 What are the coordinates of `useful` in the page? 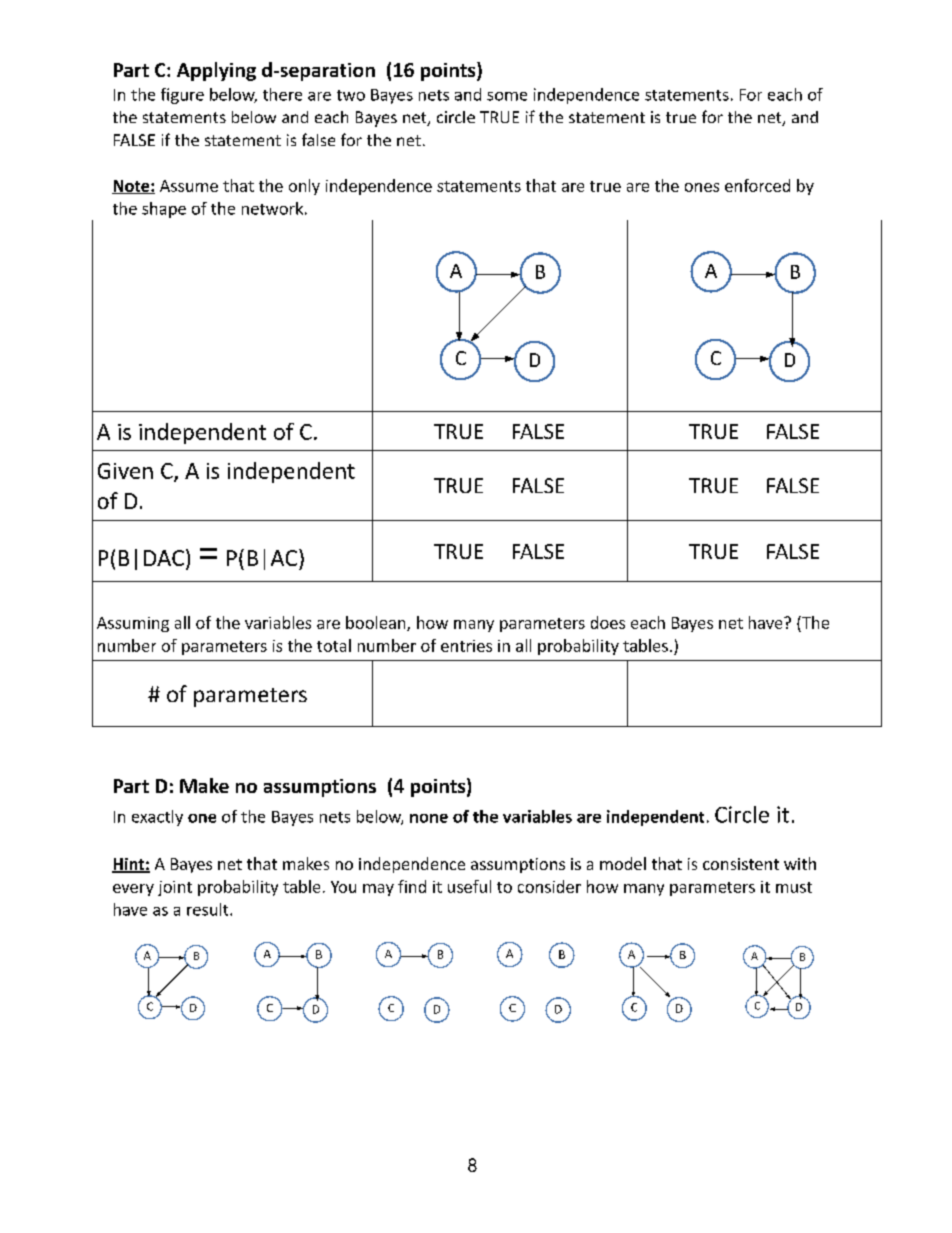 It's located at (469, 886).
